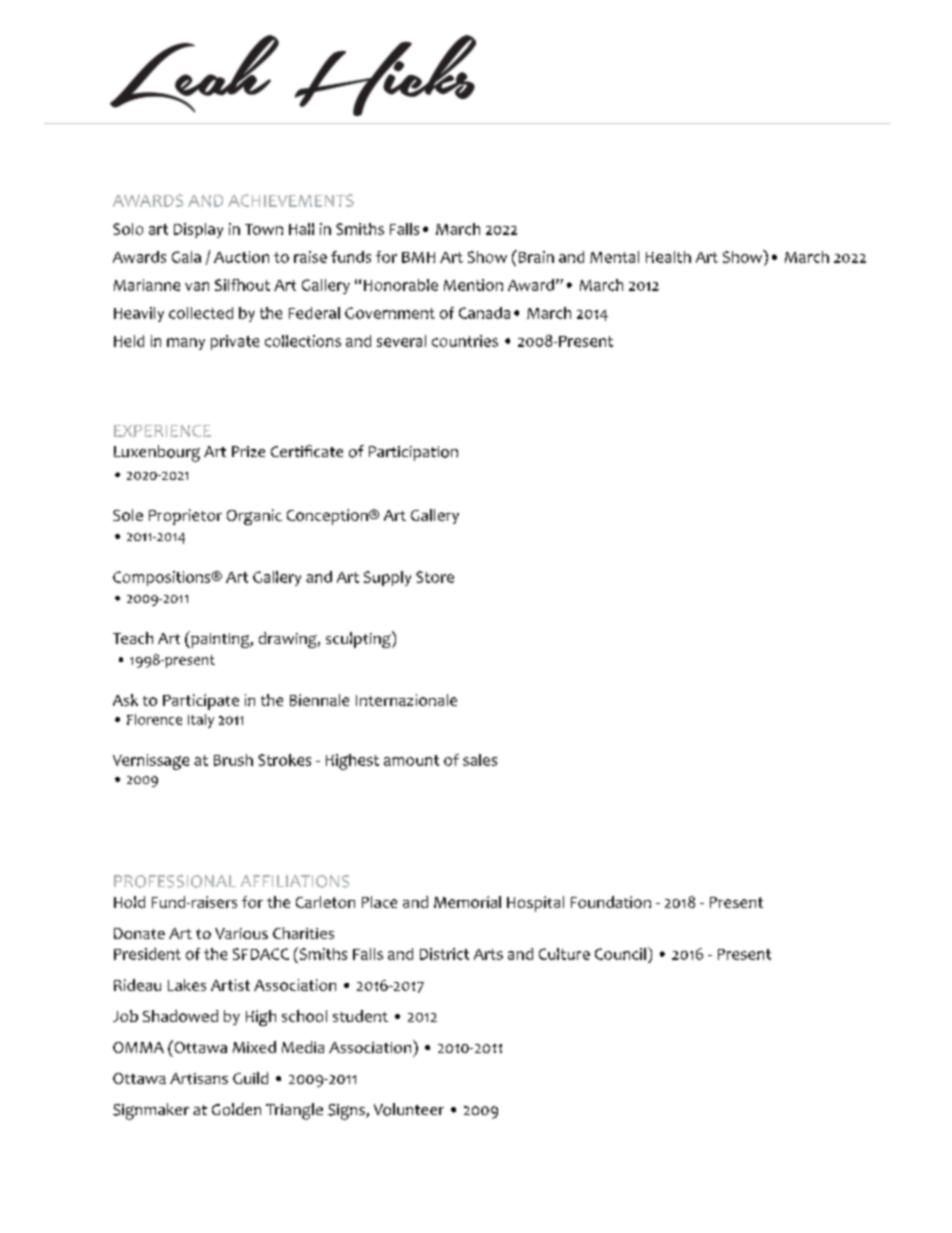  I want to click on Artisans, so click(199, 1078).
